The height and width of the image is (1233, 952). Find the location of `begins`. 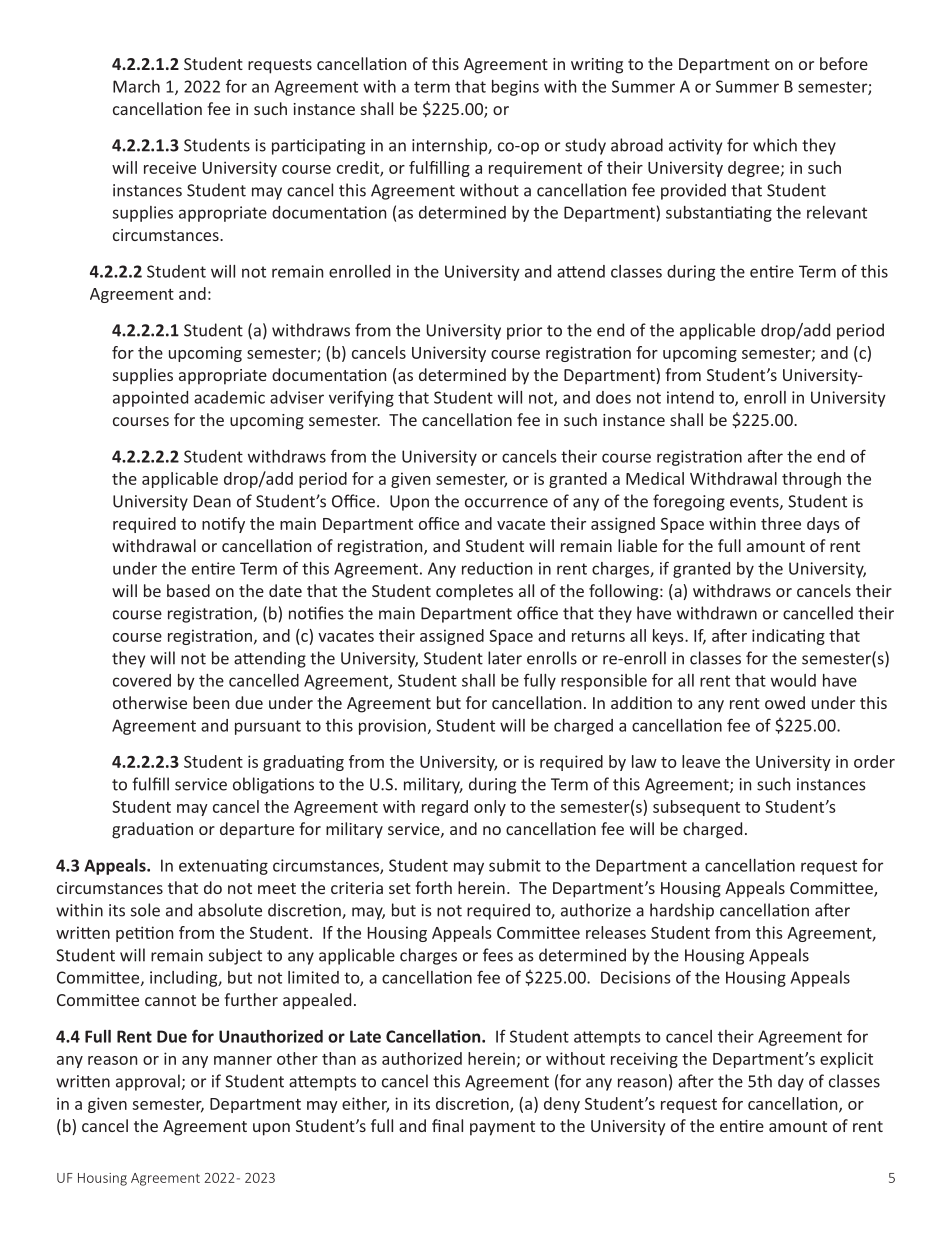

begins is located at coordinates (515, 88).
